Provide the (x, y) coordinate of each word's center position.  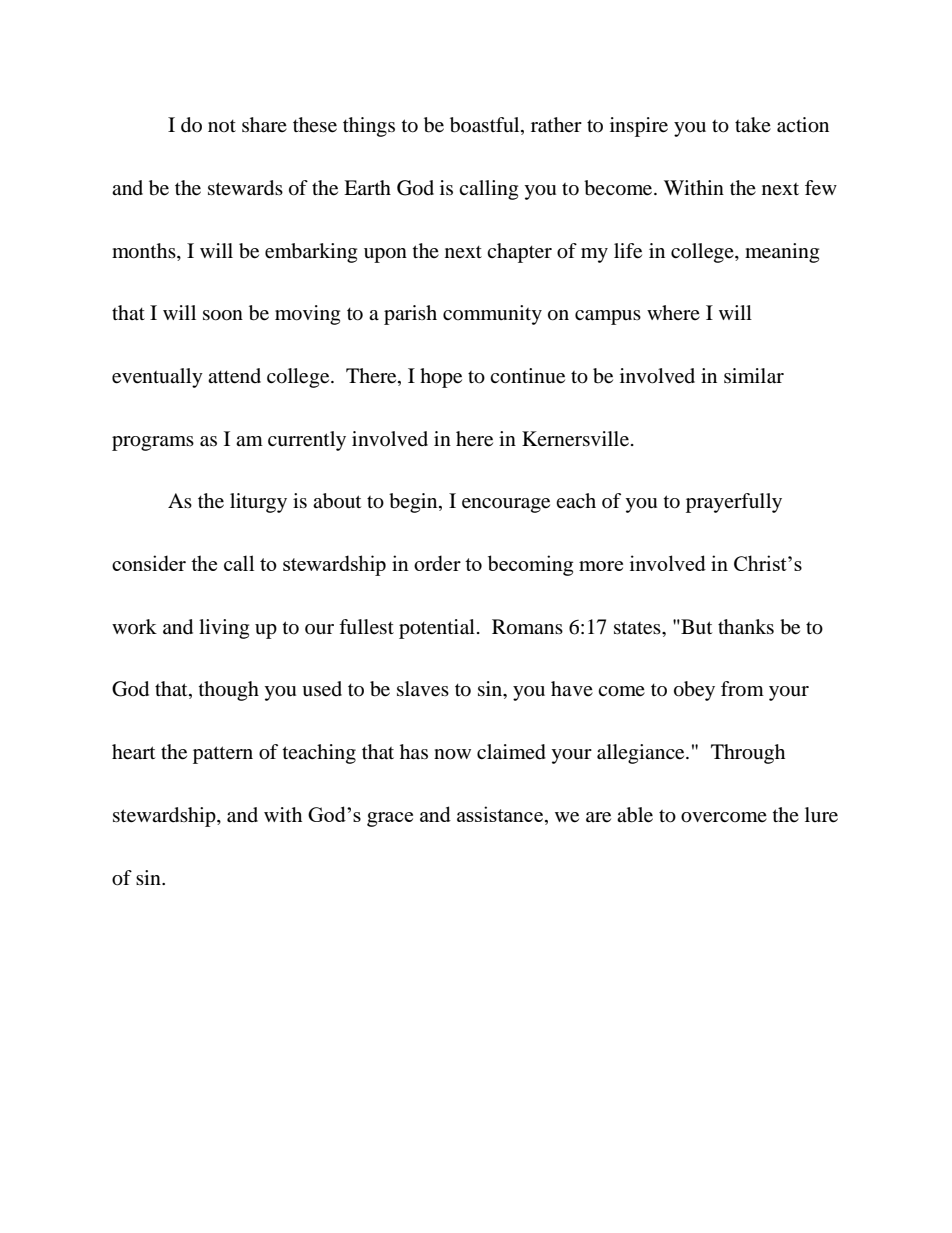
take (753, 124)
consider (149, 563)
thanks (746, 627)
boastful (486, 126)
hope (441, 378)
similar (754, 376)
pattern (223, 755)
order (437, 563)
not (222, 126)
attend (234, 376)
